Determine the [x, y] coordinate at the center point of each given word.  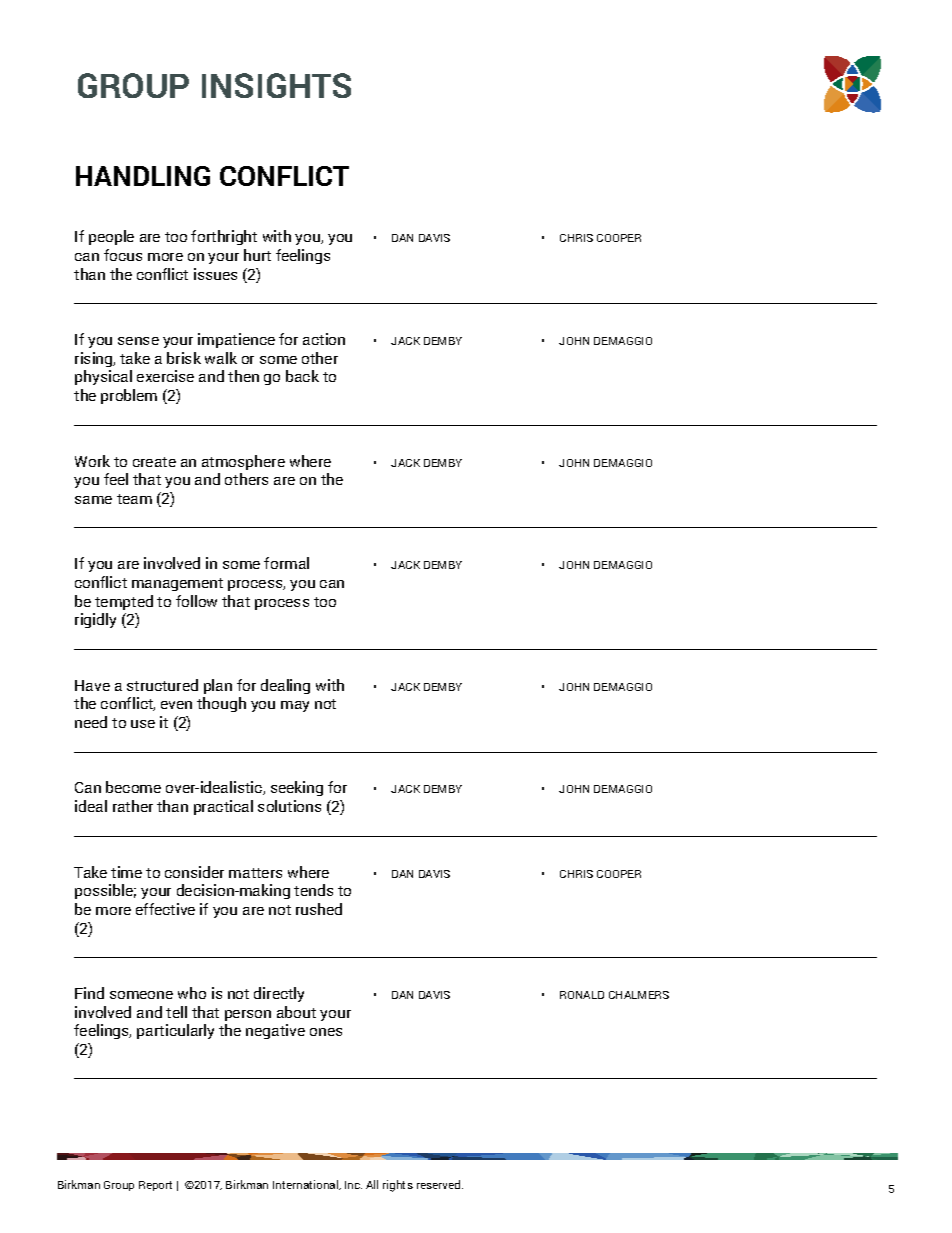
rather [133, 806]
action [324, 339]
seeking [297, 788]
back [302, 376]
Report [155, 1186]
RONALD [582, 995]
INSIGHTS [276, 85]
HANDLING [143, 176]
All [372, 1184]
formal [286, 563]
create [154, 462]
